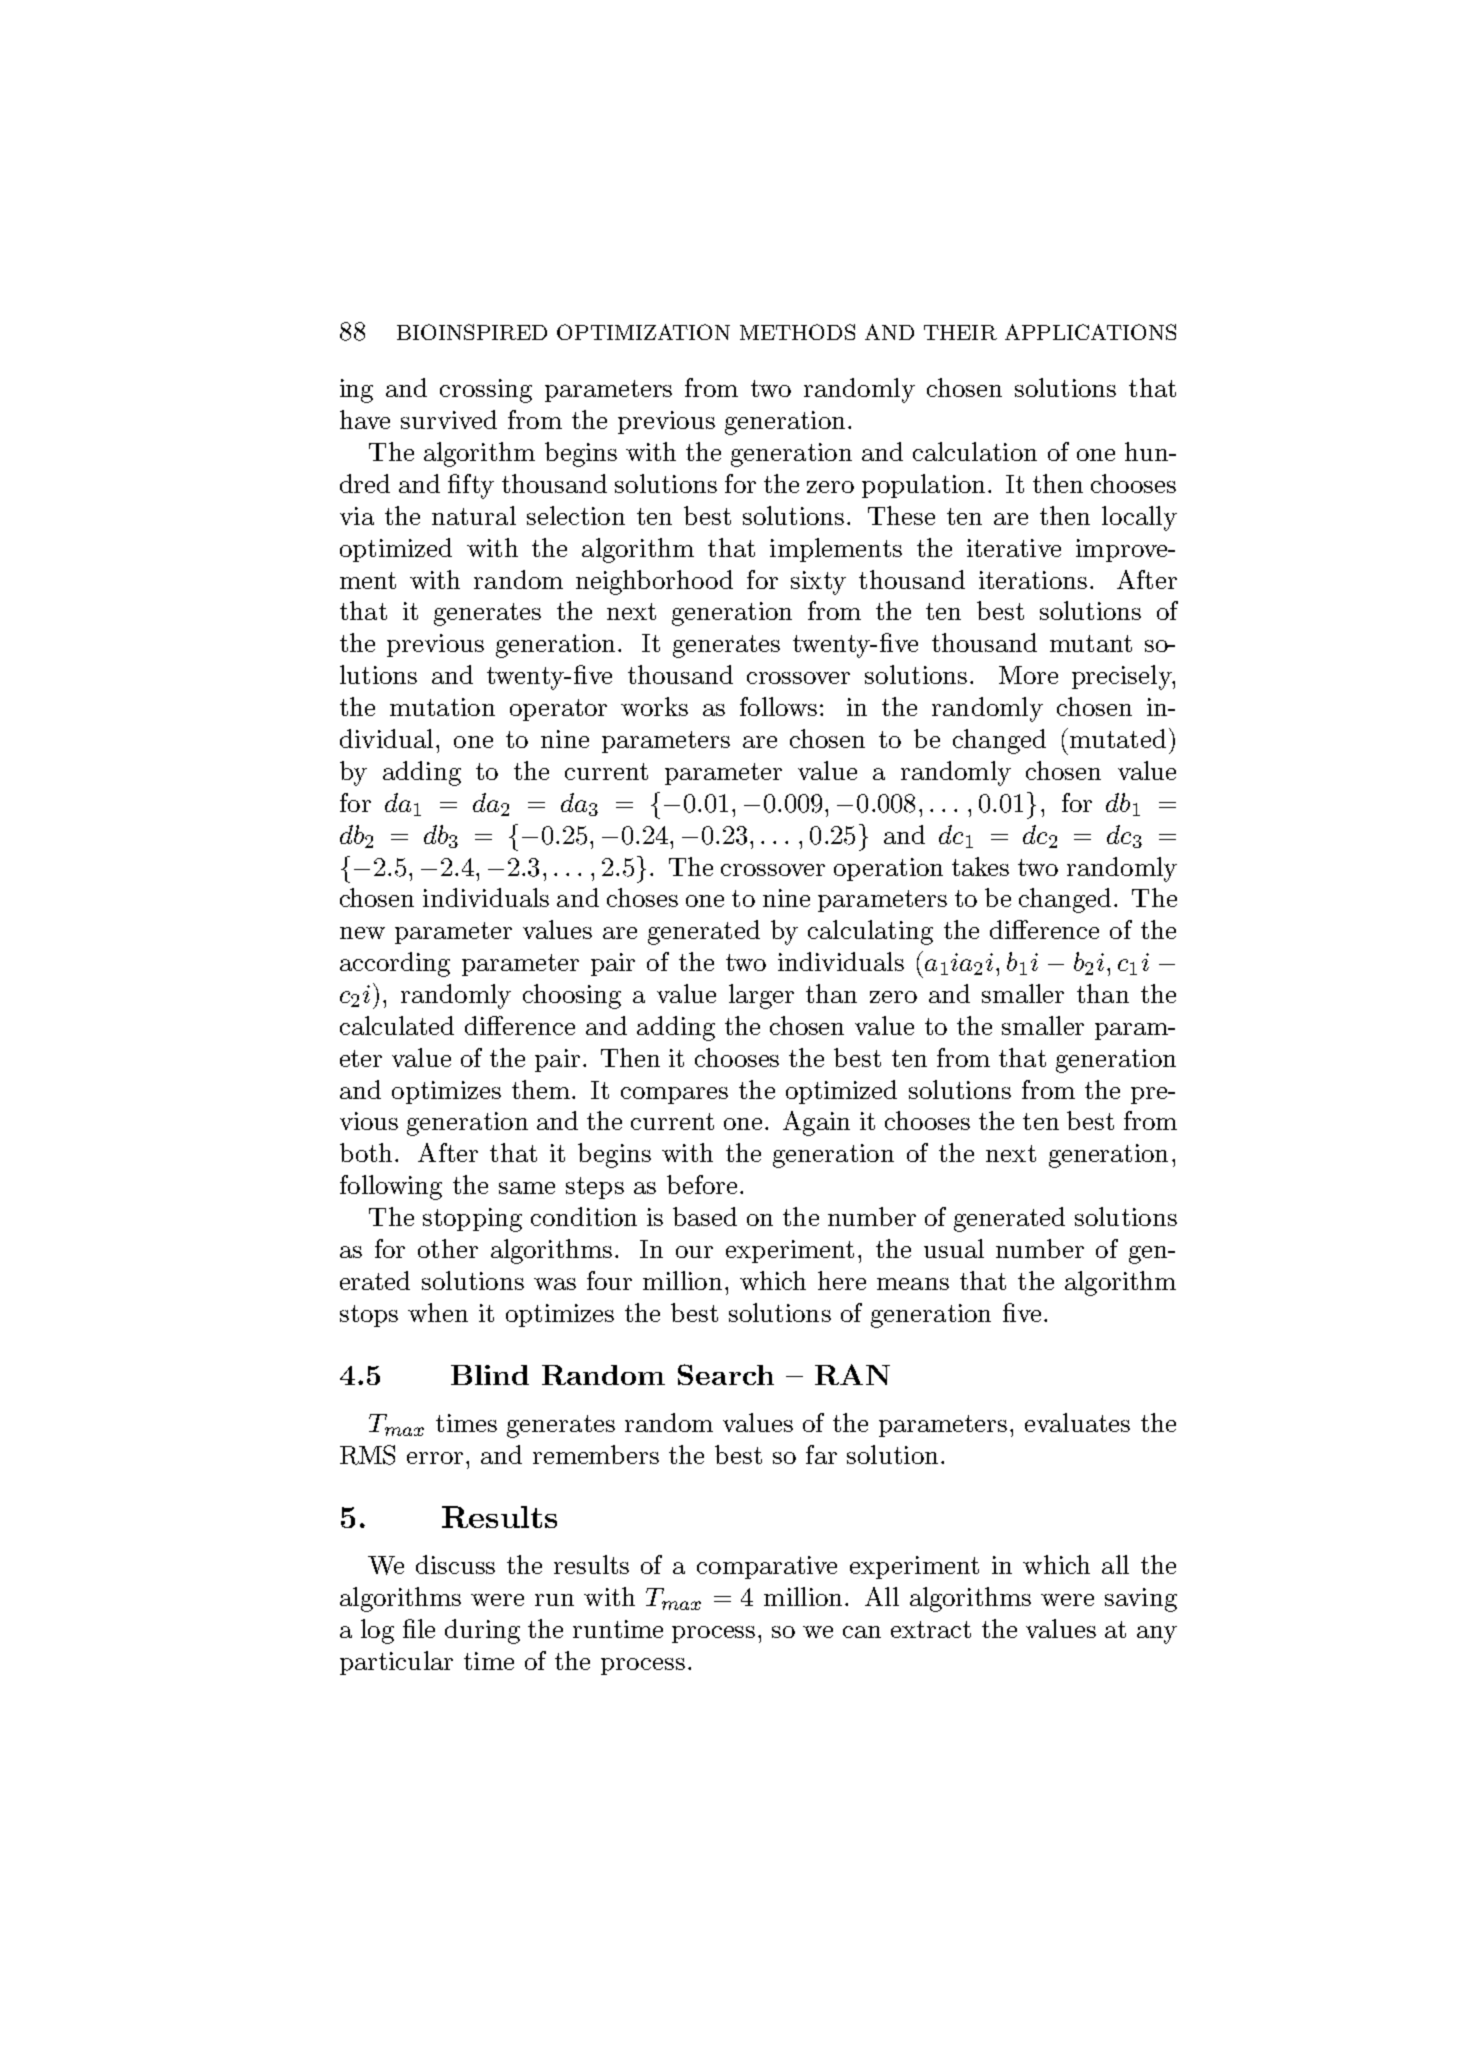 This screenshot has width=1464, height=2072. What do you see at coordinates (1090, 332) in the screenshot?
I see `APPLICATIONS` at bounding box center [1090, 332].
